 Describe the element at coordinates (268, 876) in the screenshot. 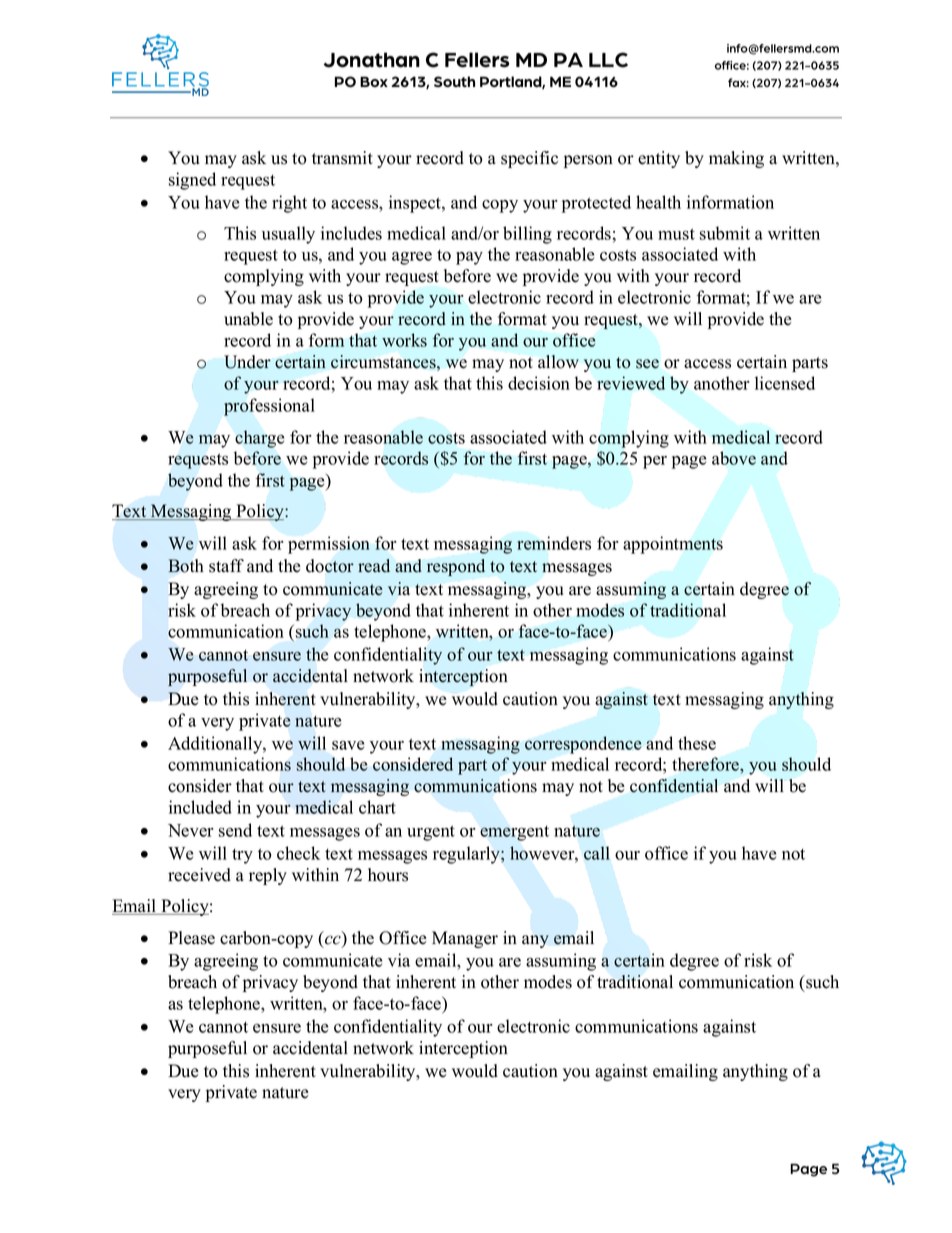

I see `reply` at that location.
